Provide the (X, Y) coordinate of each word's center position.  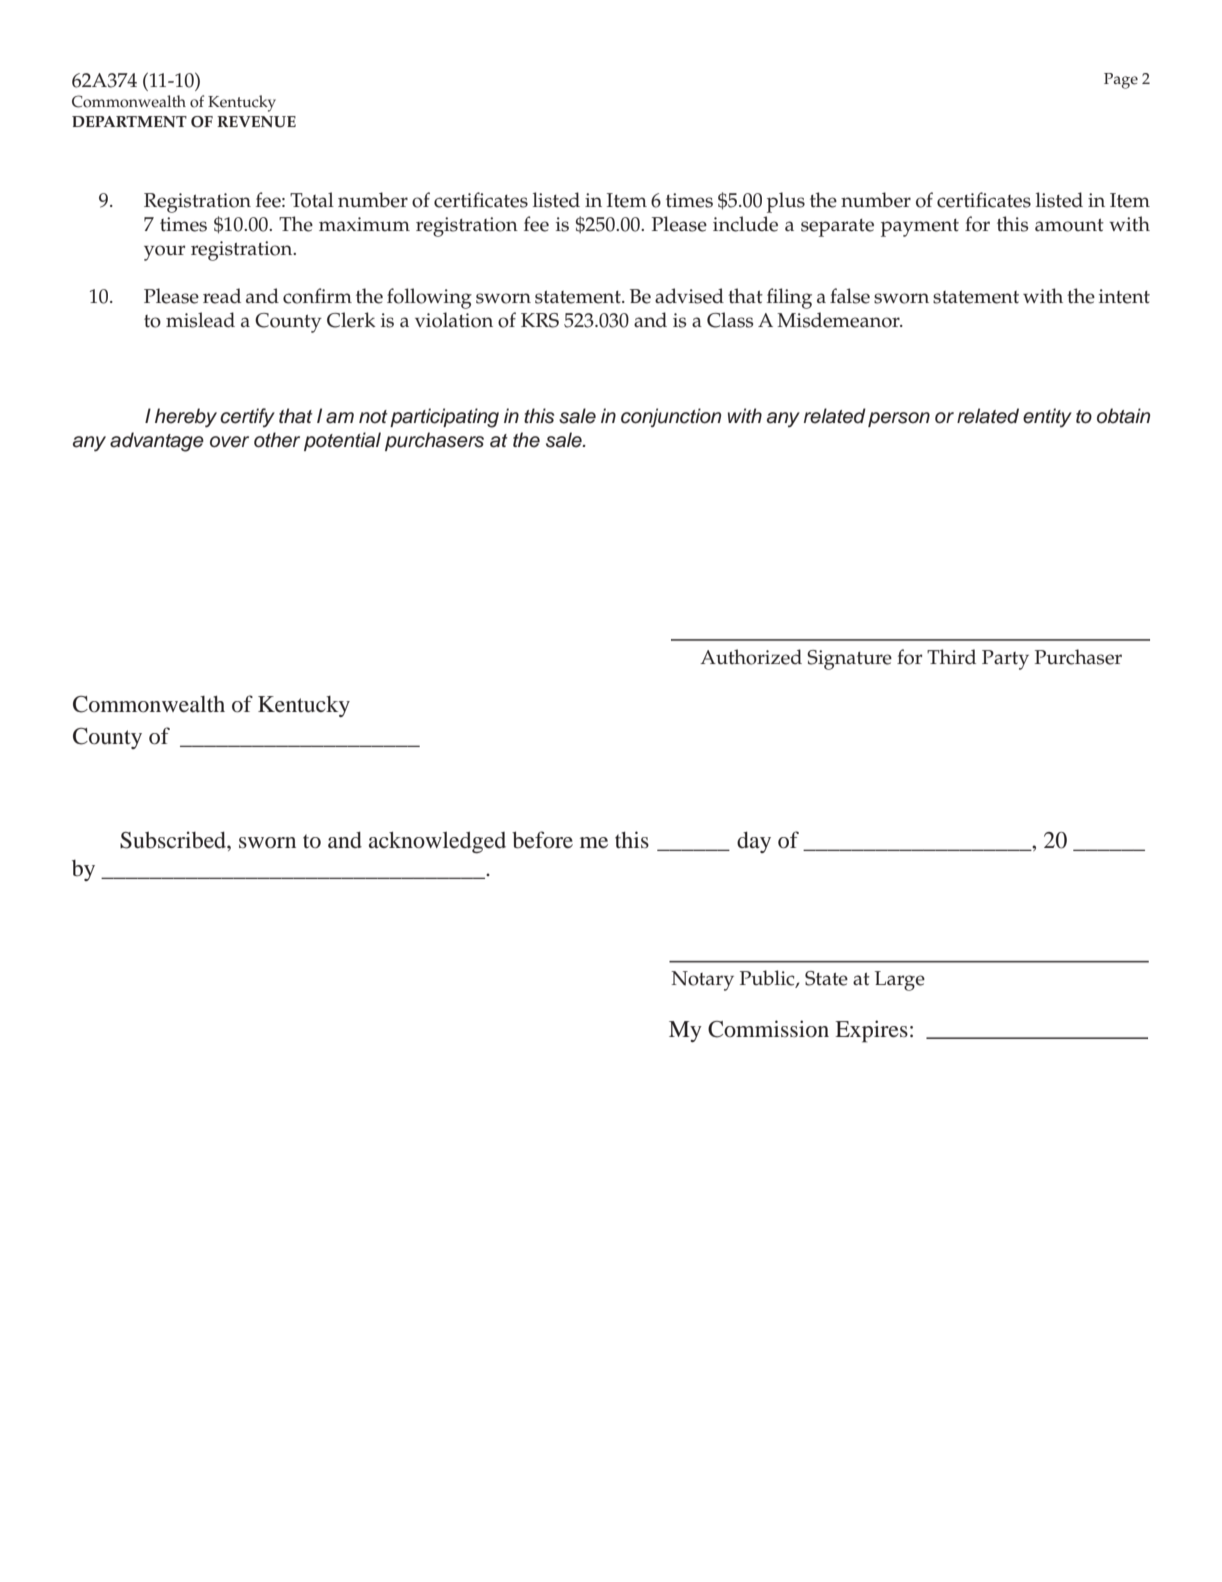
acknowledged (437, 842)
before (542, 840)
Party (1005, 660)
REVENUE (256, 122)
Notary (702, 981)
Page (1121, 81)
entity (1047, 418)
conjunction (671, 417)
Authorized (751, 657)
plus (786, 202)
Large (900, 981)
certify (247, 418)
